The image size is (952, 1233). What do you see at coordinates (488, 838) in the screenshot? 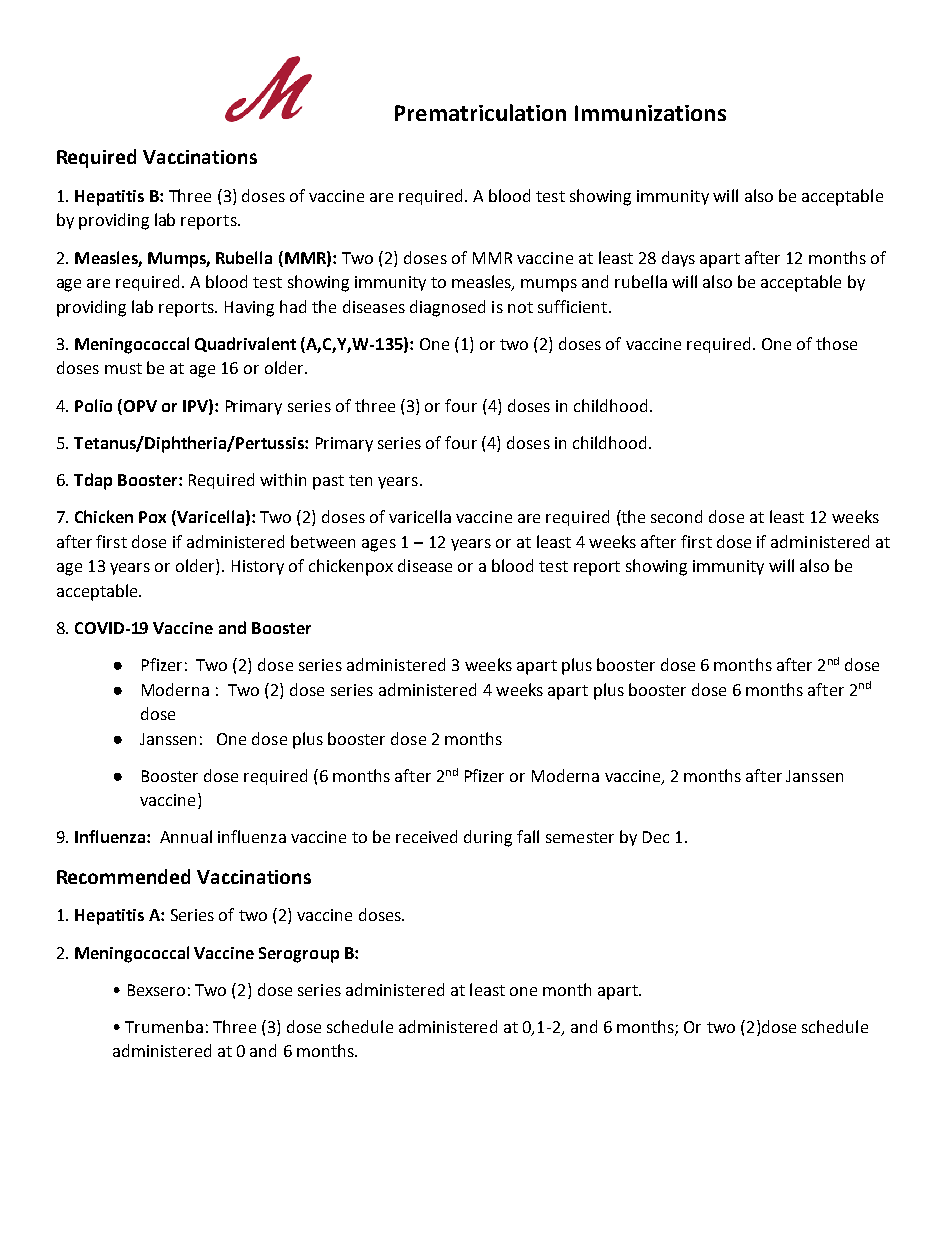
I see `during` at bounding box center [488, 838].
